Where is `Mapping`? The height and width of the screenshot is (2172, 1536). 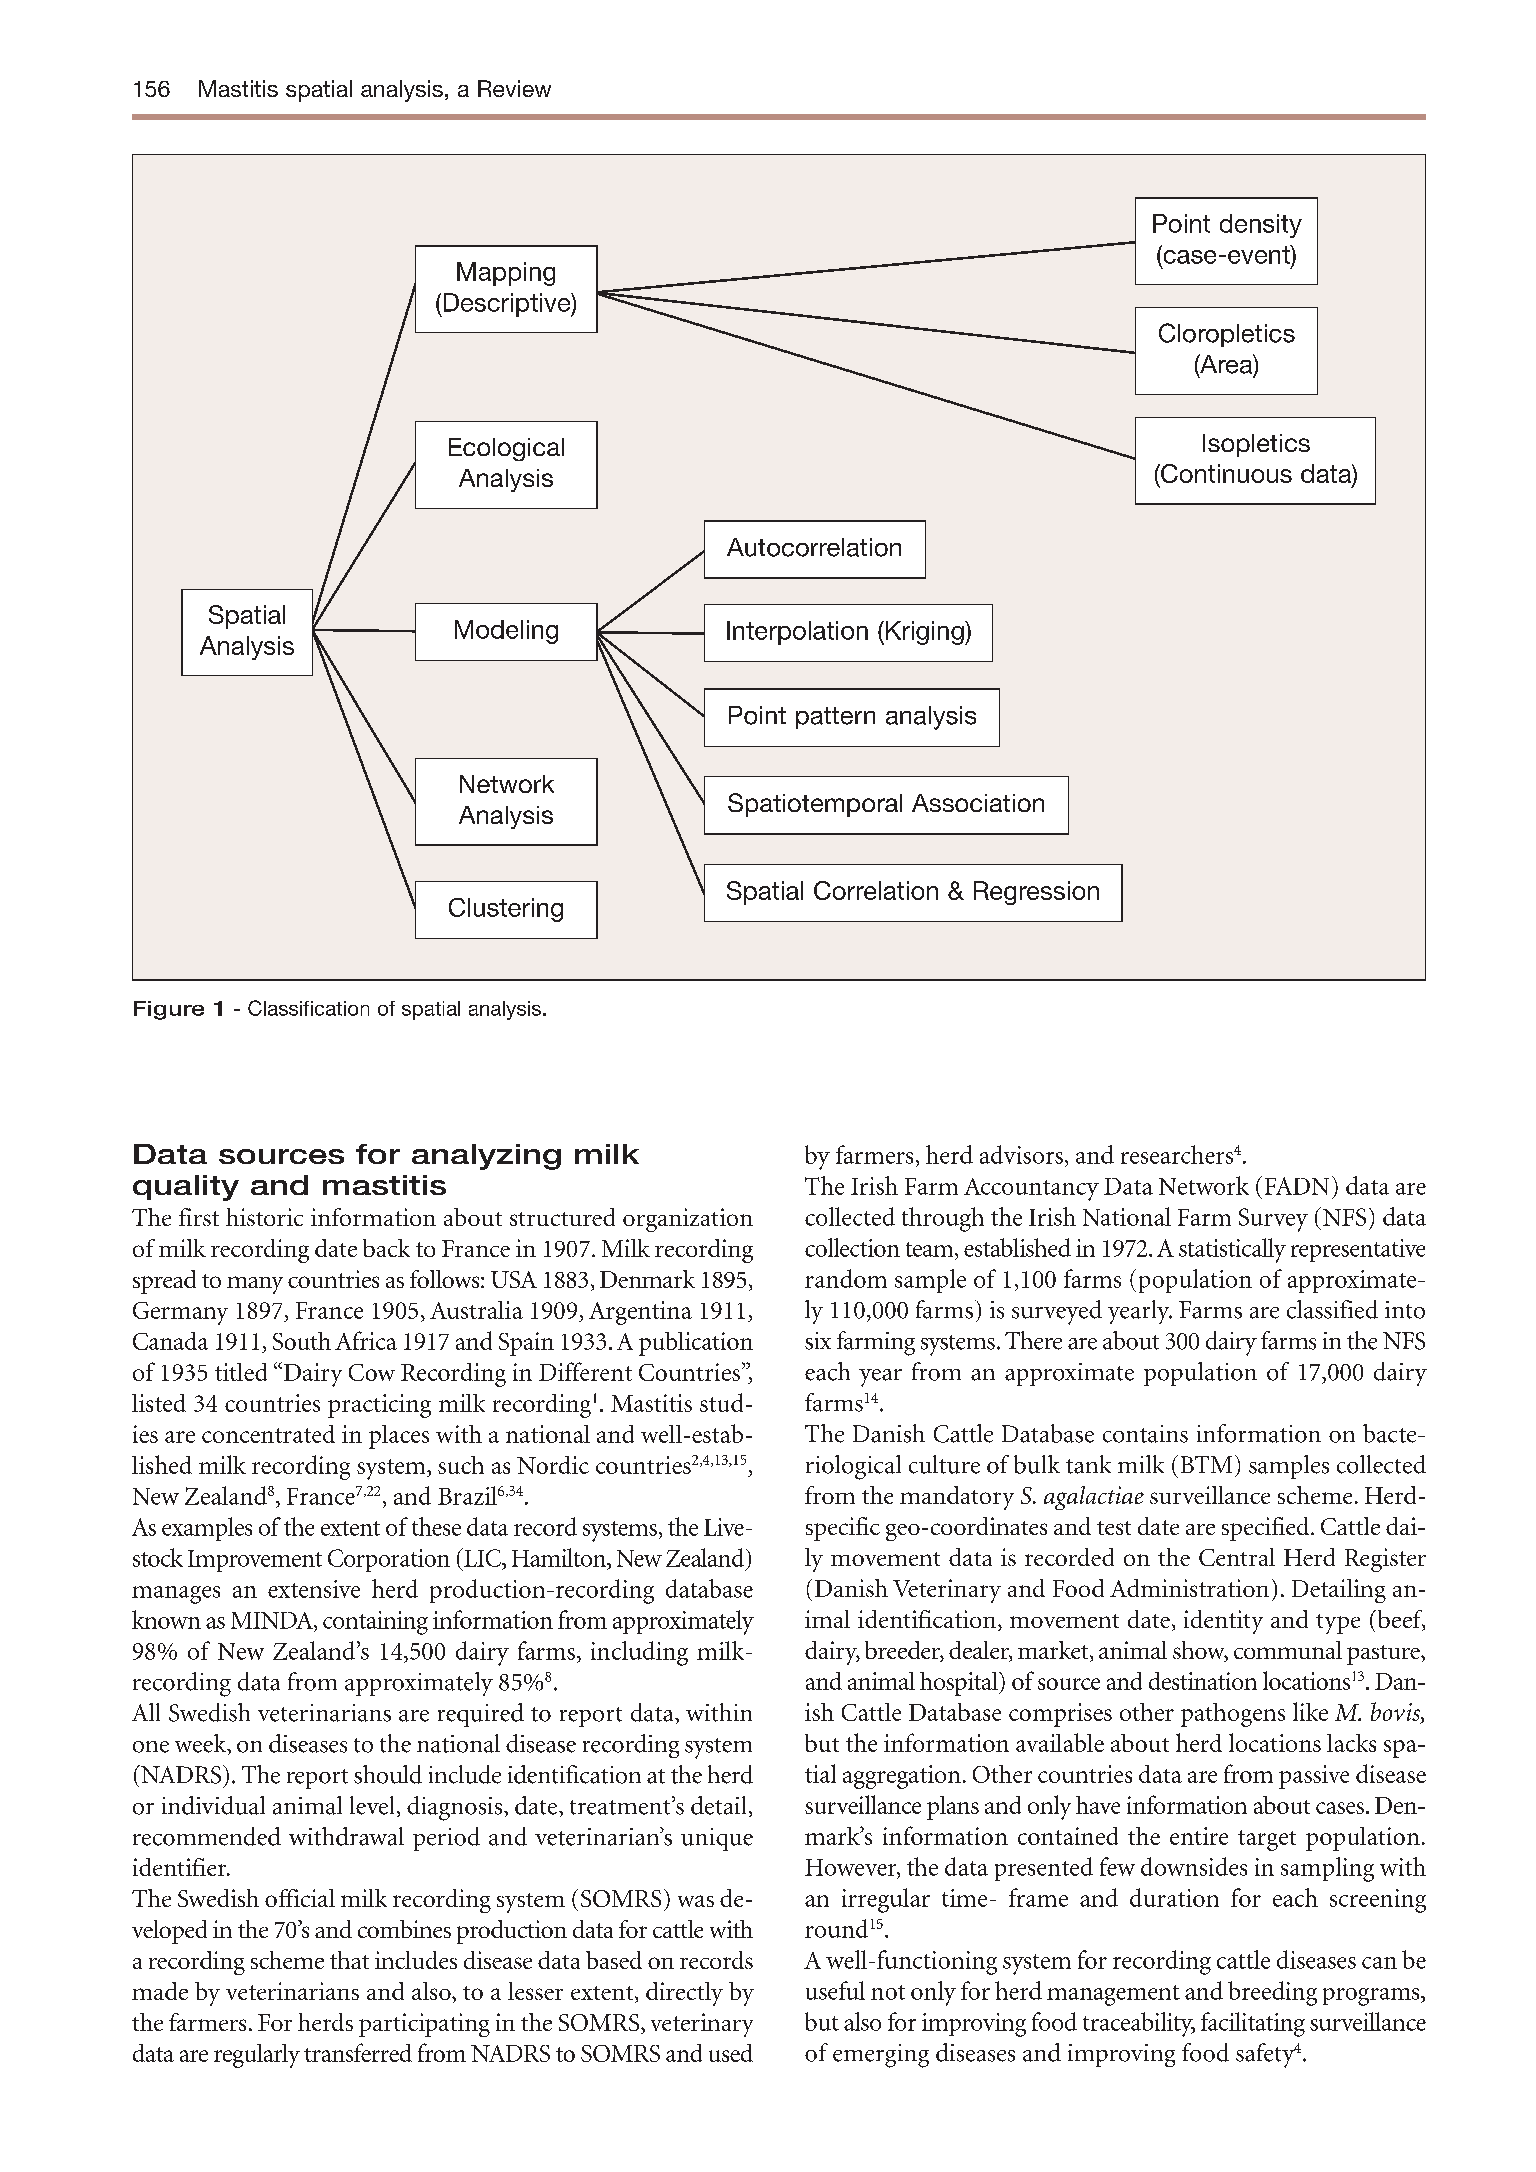 Mapping is located at coordinates (506, 274).
